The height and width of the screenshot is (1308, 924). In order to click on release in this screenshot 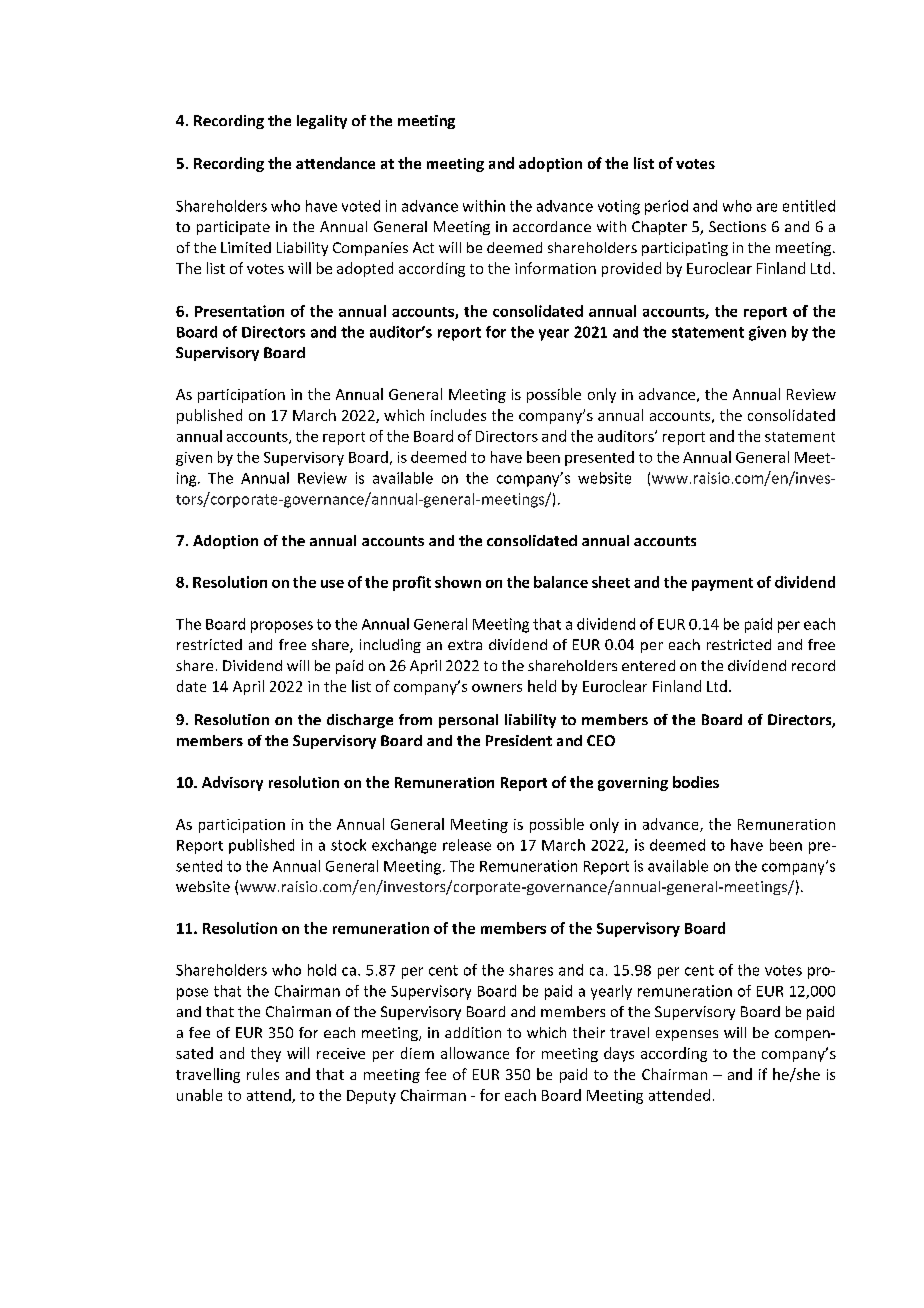, I will do `click(467, 845)`.
